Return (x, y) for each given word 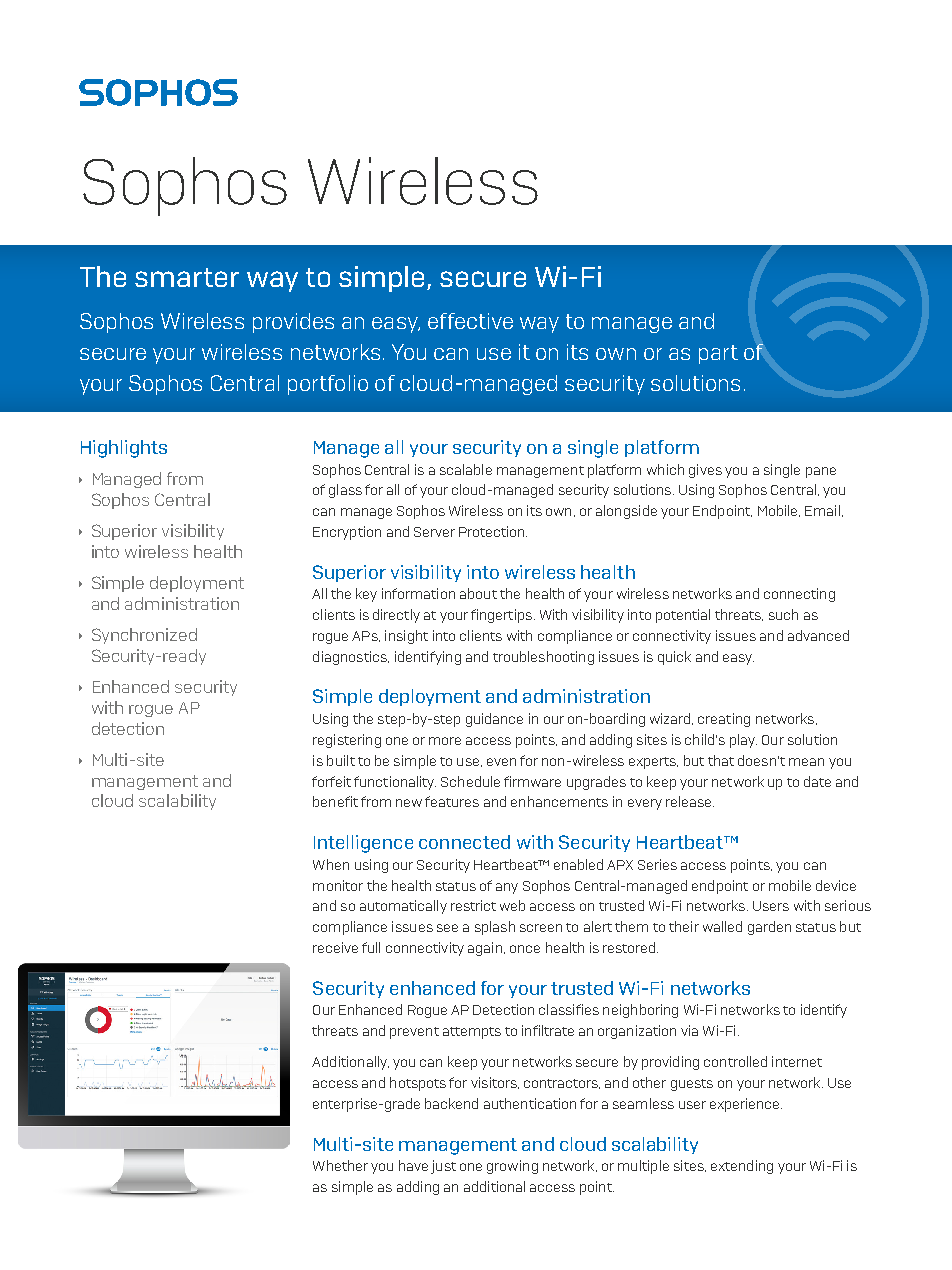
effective (470, 321)
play (743, 741)
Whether (340, 1165)
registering (347, 741)
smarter (187, 277)
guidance (494, 720)
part (718, 354)
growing (512, 1167)
